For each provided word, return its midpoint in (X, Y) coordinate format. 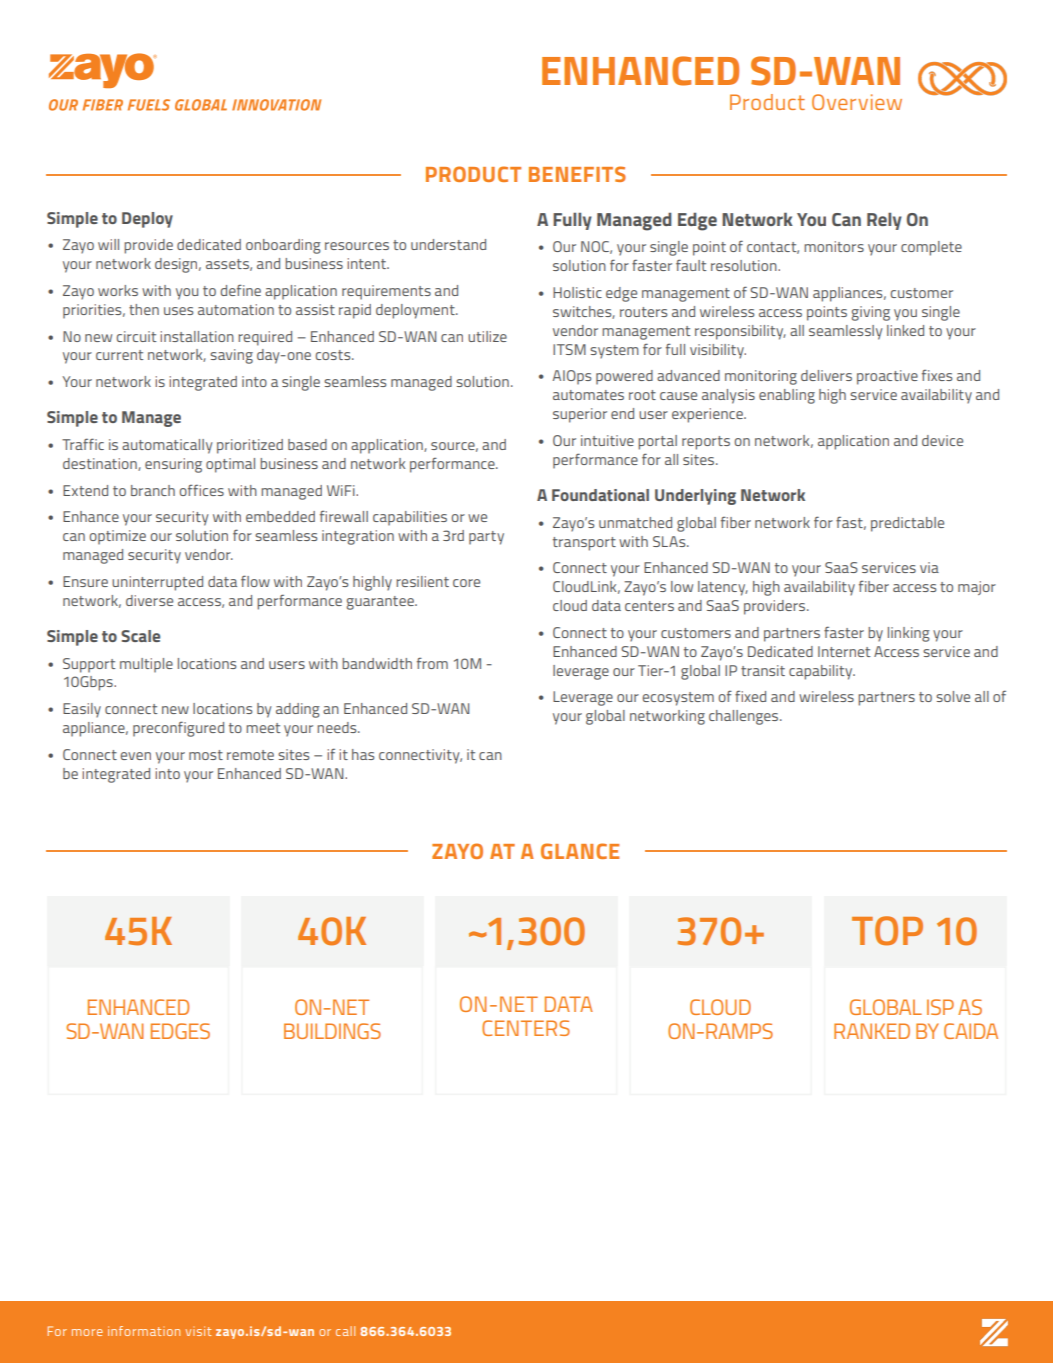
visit (198, 1331)
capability (822, 672)
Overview (857, 102)
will (108, 244)
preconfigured (178, 729)
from (432, 663)
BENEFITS (577, 174)
